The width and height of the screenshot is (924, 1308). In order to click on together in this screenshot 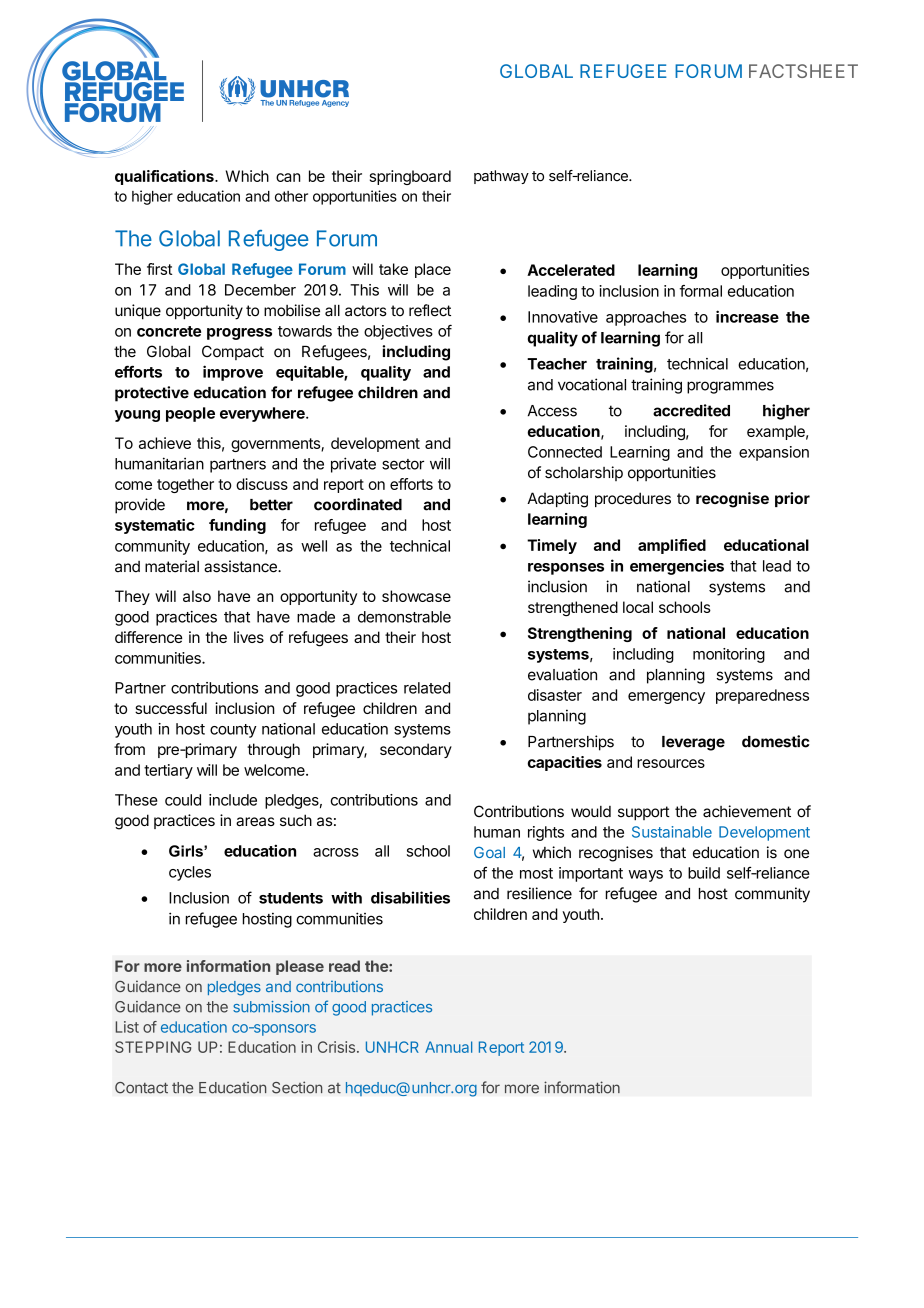, I will do `click(185, 485)`.
